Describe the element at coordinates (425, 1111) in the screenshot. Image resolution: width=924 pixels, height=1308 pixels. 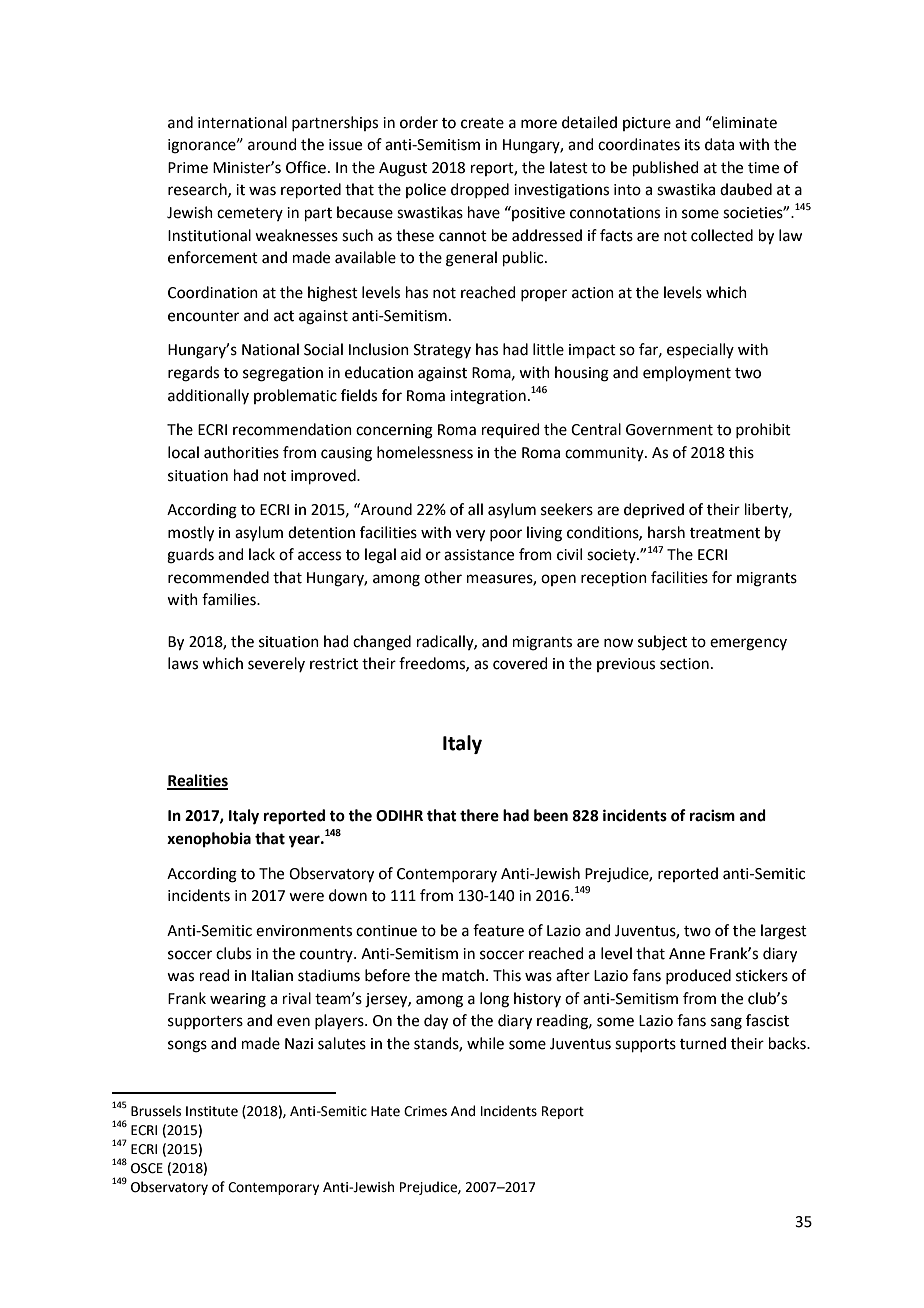
I see `Crimes` at that location.
